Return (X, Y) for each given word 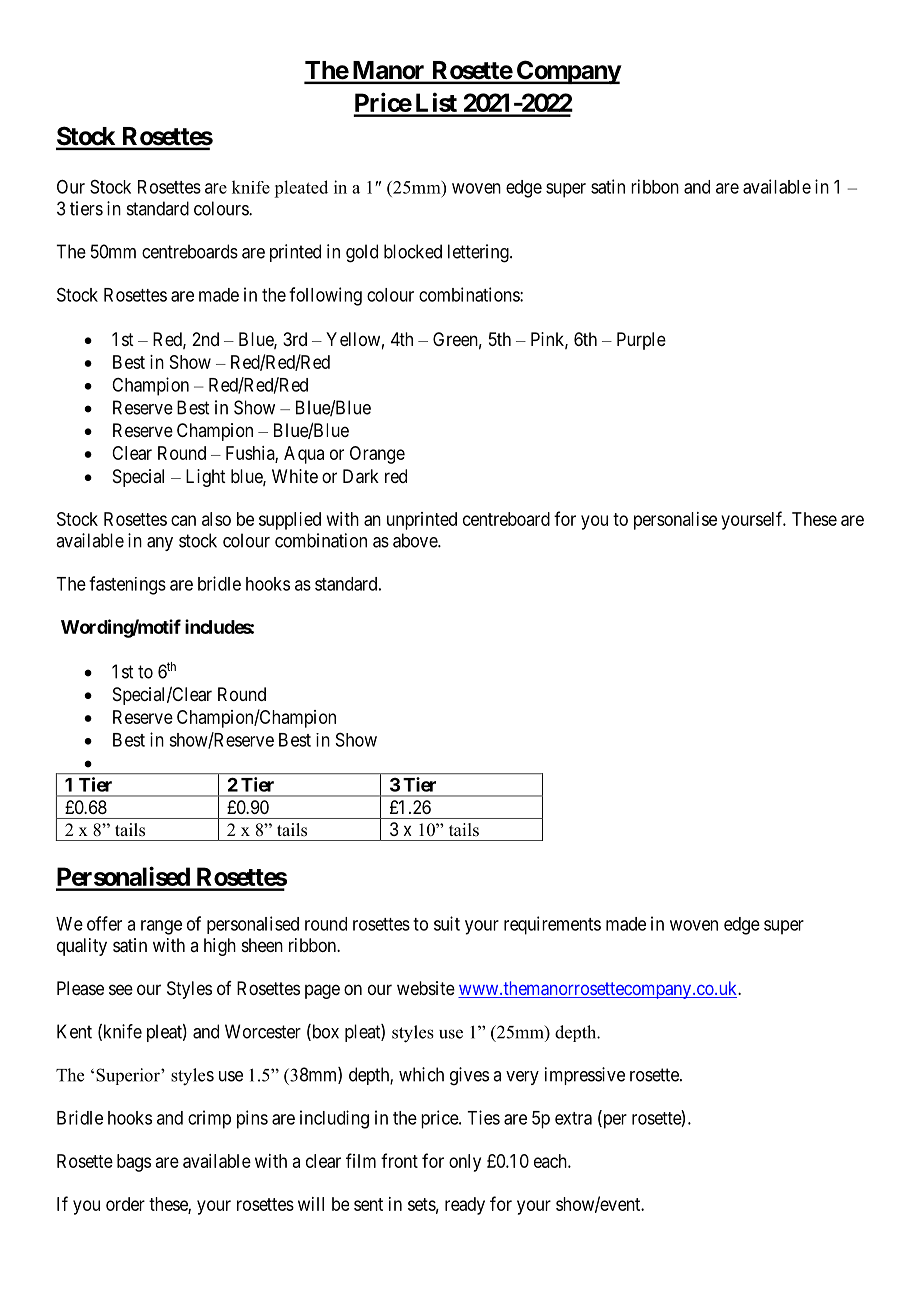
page (322, 991)
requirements (552, 925)
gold (362, 253)
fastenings (127, 585)
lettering (479, 253)
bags (134, 1163)
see (121, 989)
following (325, 296)
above (416, 540)
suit (447, 923)
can (183, 520)
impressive (585, 1076)
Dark (361, 476)
